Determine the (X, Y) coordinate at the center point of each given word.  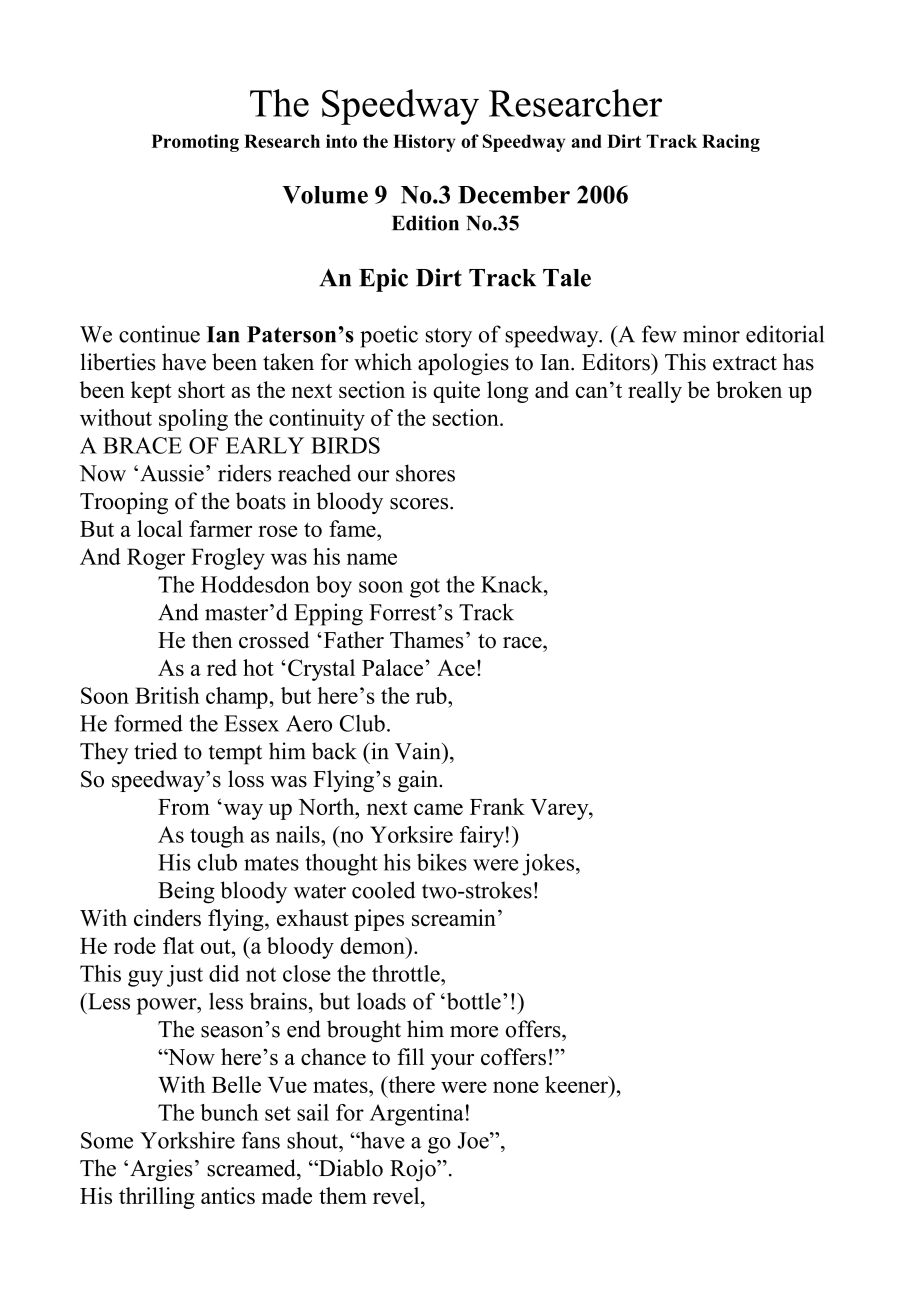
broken (749, 389)
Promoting (195, 143)
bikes (442, 862)
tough (217, 837)
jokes (550, 864)
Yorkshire (187, 1140)
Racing (731, 143)
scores (420, 504)
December (514, 195)
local (160, 528)
